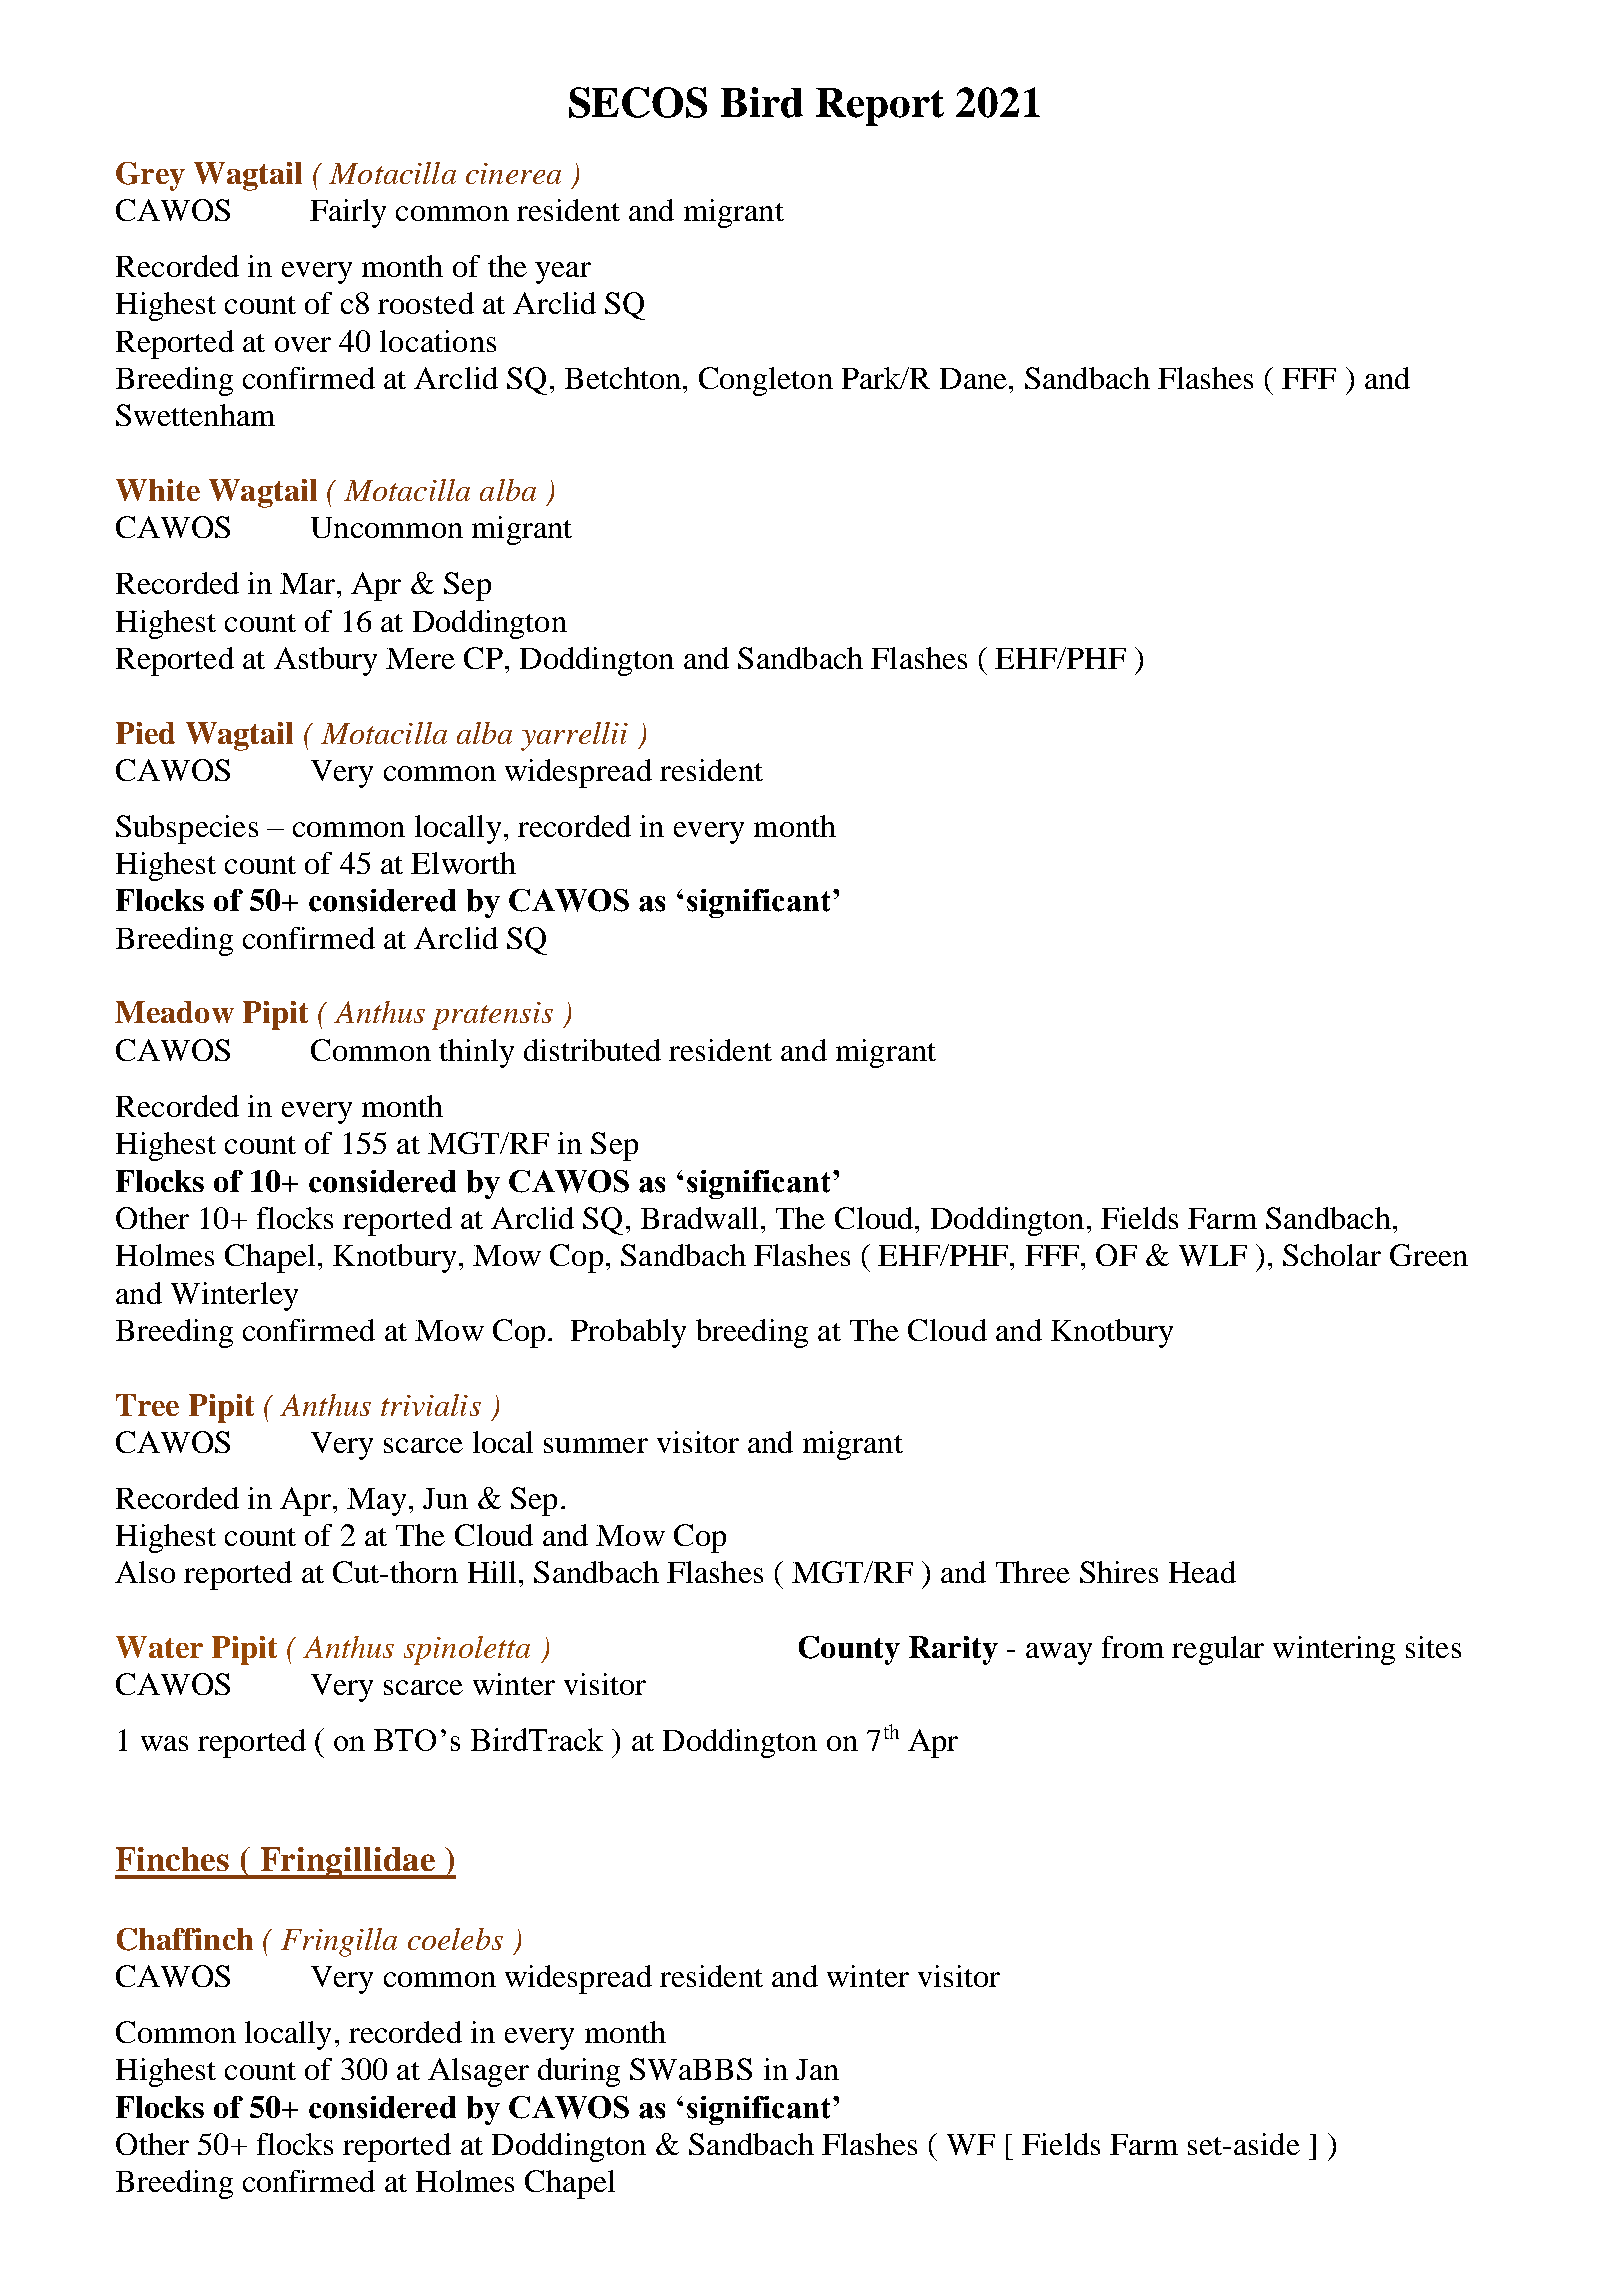 This page has width=1610, height=2277. What do you see at coordinates (592, 1050) in the page?
I see `distributed` at bounding box center [592, 1050].
